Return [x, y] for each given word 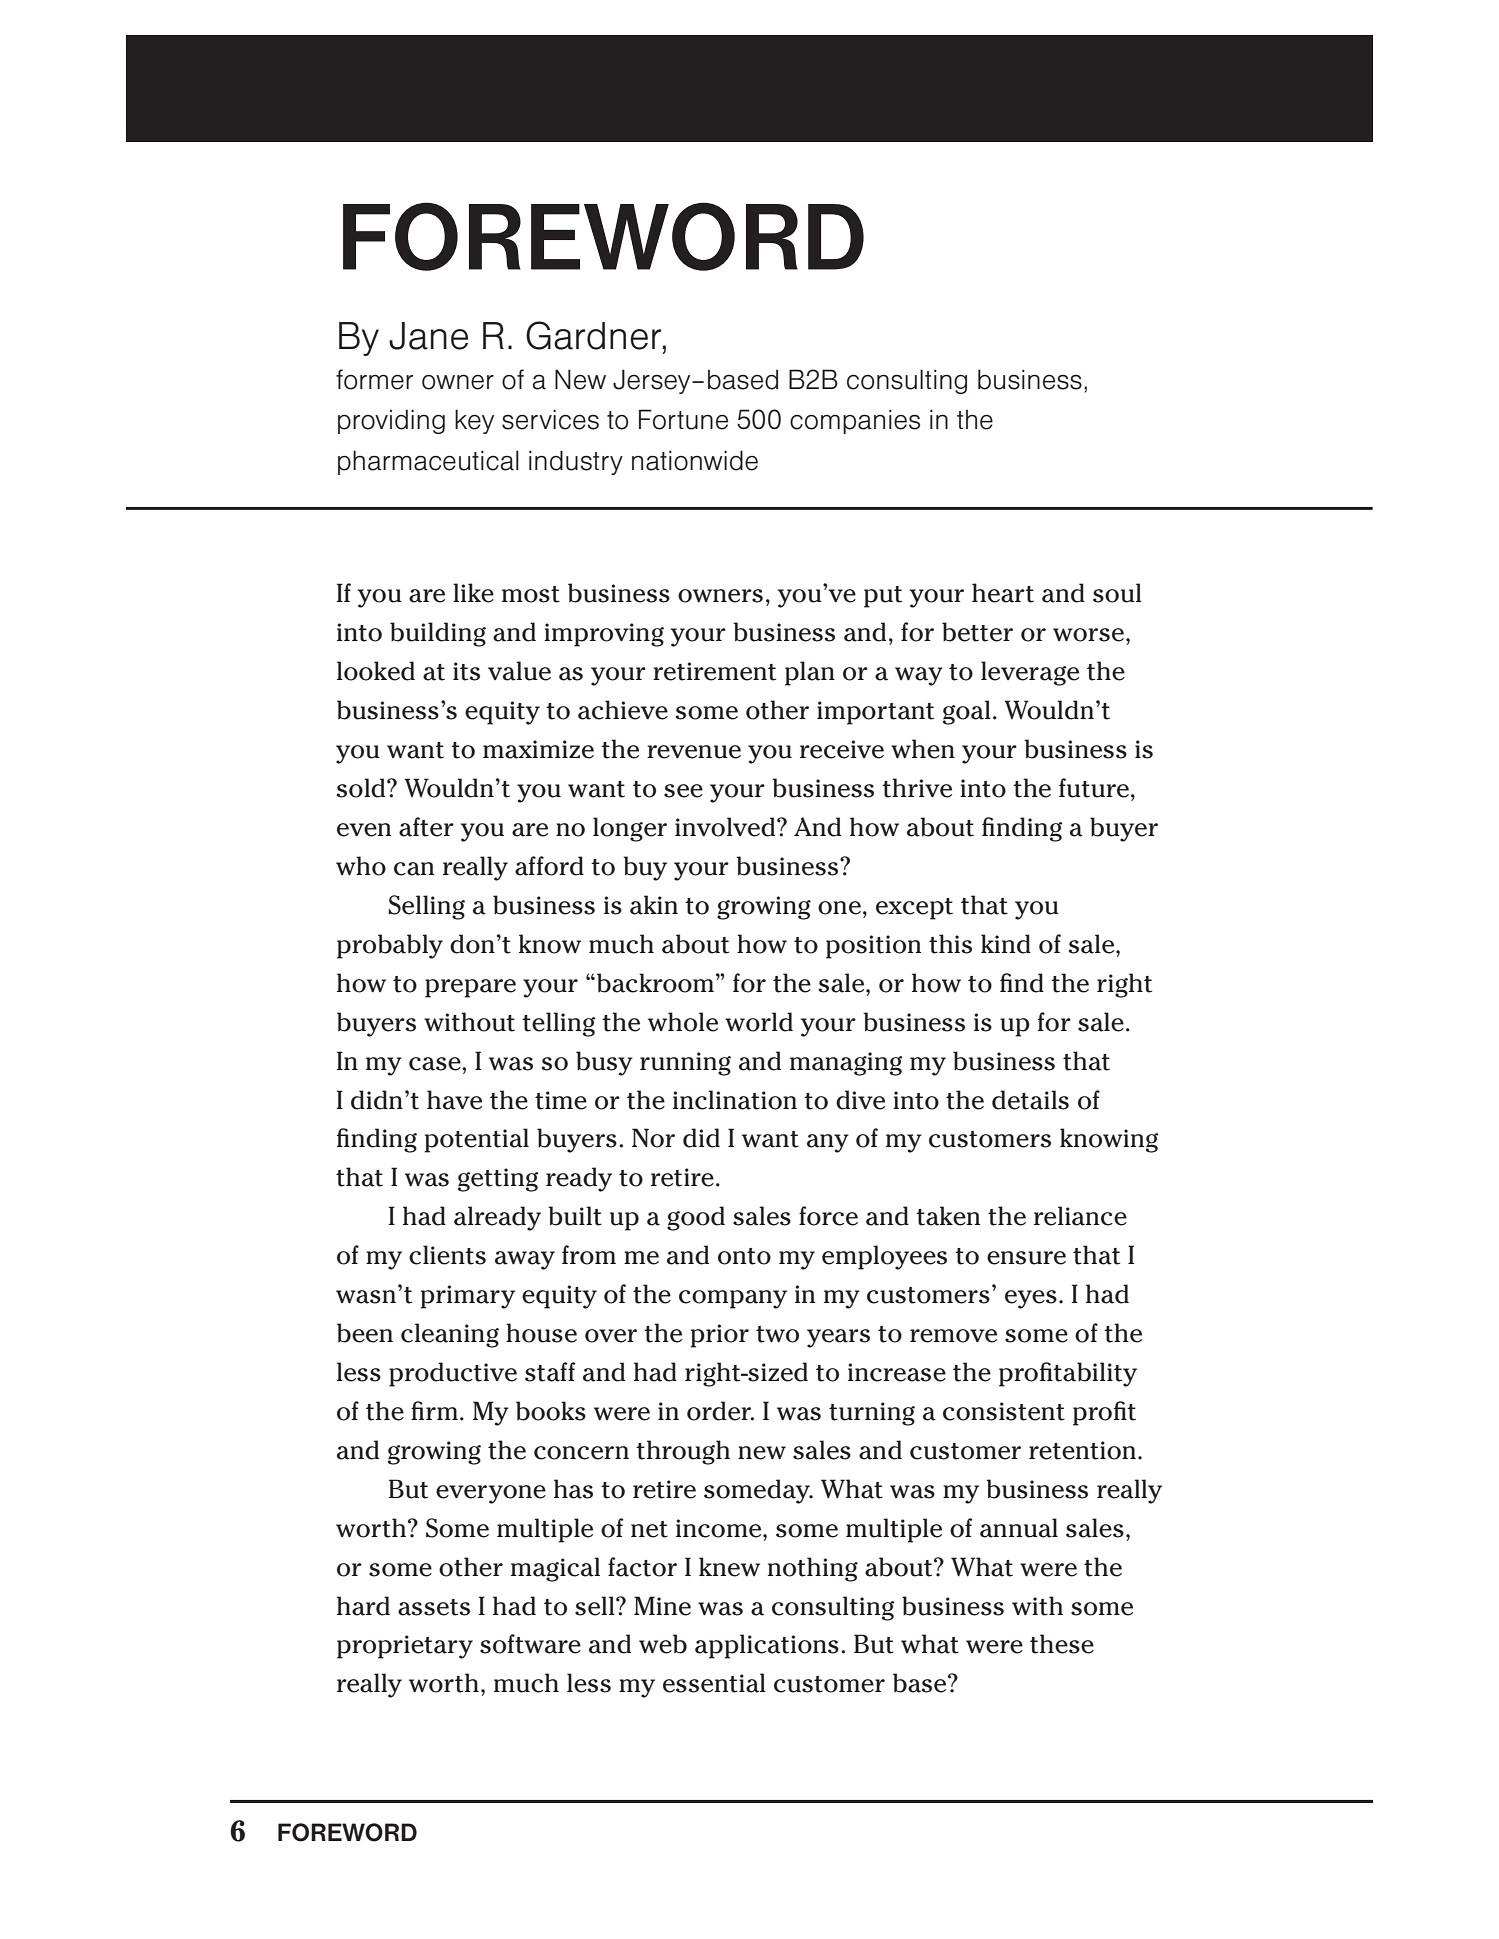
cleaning [450, 1335]
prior [719, 1336]
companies [855, 421]
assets [434, 1607]
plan [810, 673]
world [759, 1022]
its [466, 671]
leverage [1030, 673]
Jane [428, 336]
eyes [1031, 1299]
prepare [470, 988]
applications [767, 1646]
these [1062, 1644]
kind [1006, 944]
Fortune [683, 419]
